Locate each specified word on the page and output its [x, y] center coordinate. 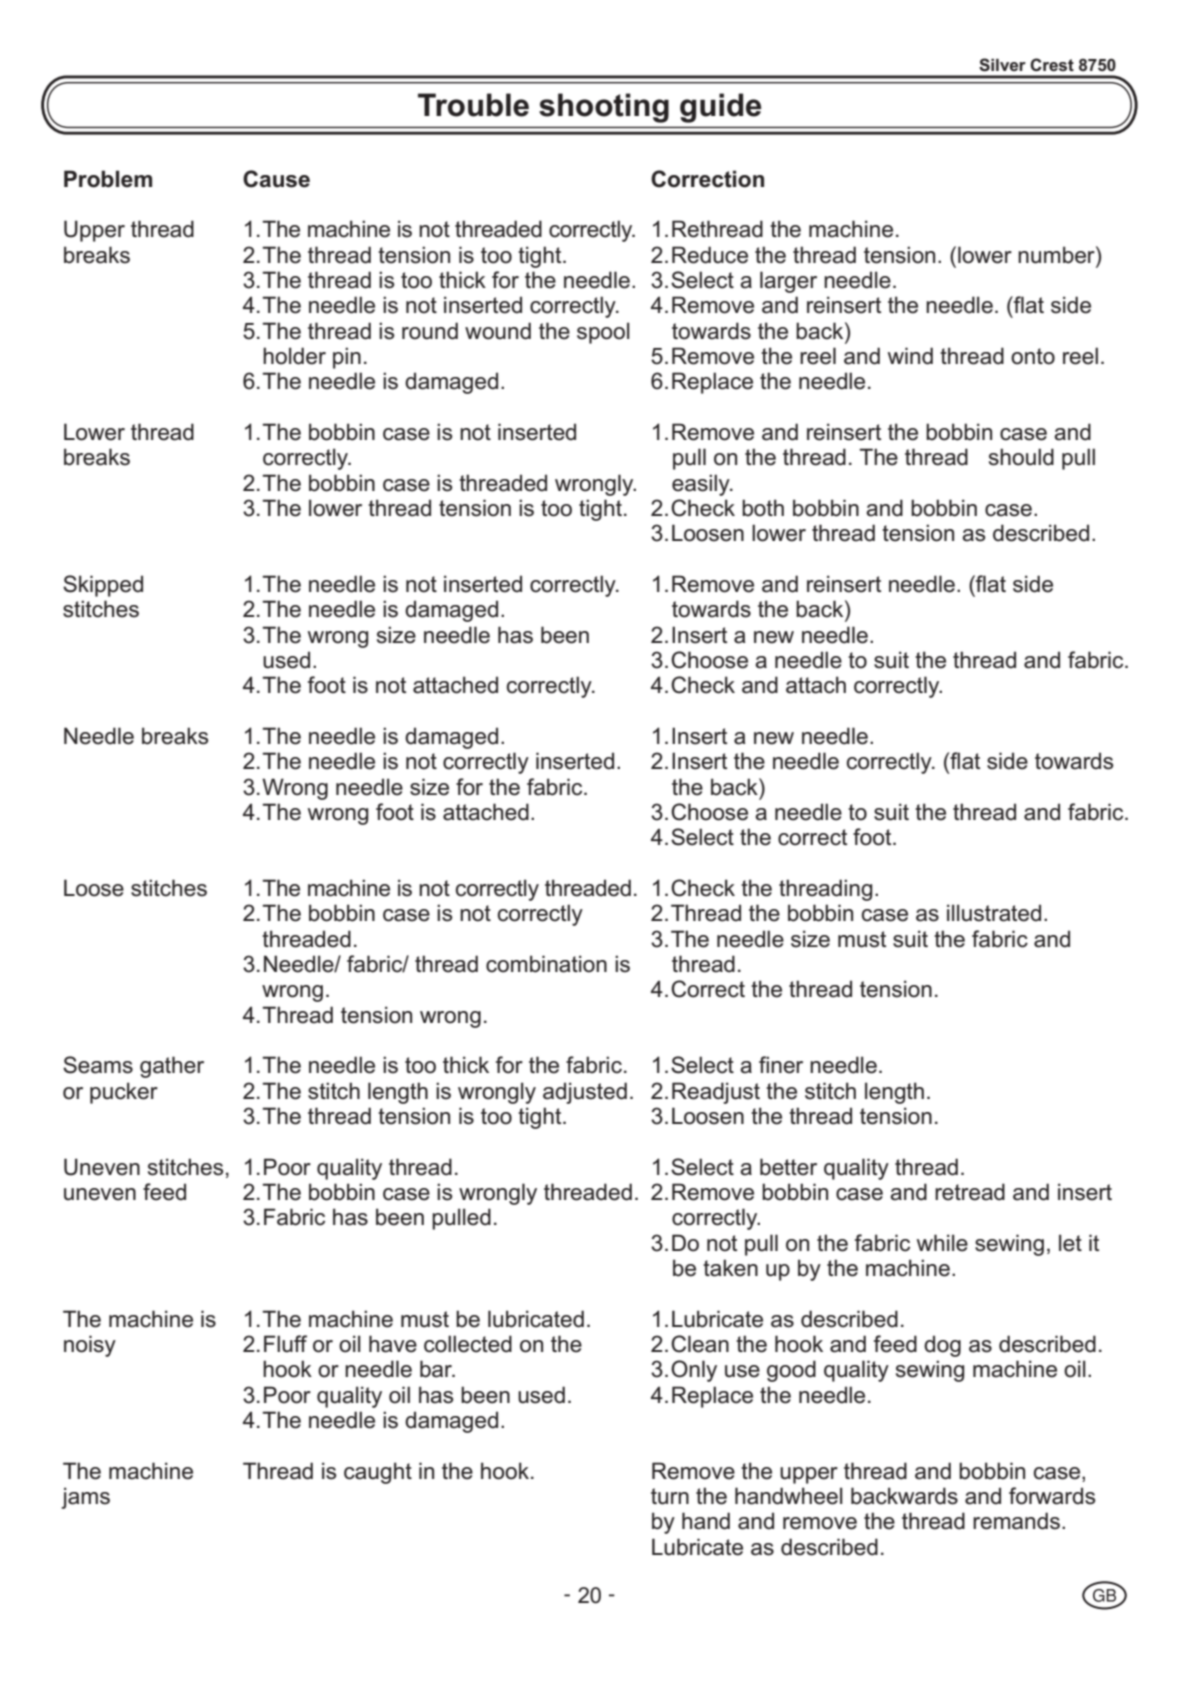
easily [702, 485]
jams [85, 1498]
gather [172, 1067]
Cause [276, 179]
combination [546, 964]
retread [970, 1192]
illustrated [994, 913]
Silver [1002, 65]
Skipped [103, 586]
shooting [604, 108]
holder [294, 356]
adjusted [585, 1093]
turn [670, 1496]
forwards [1052, 1496]
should [1021, 457]
